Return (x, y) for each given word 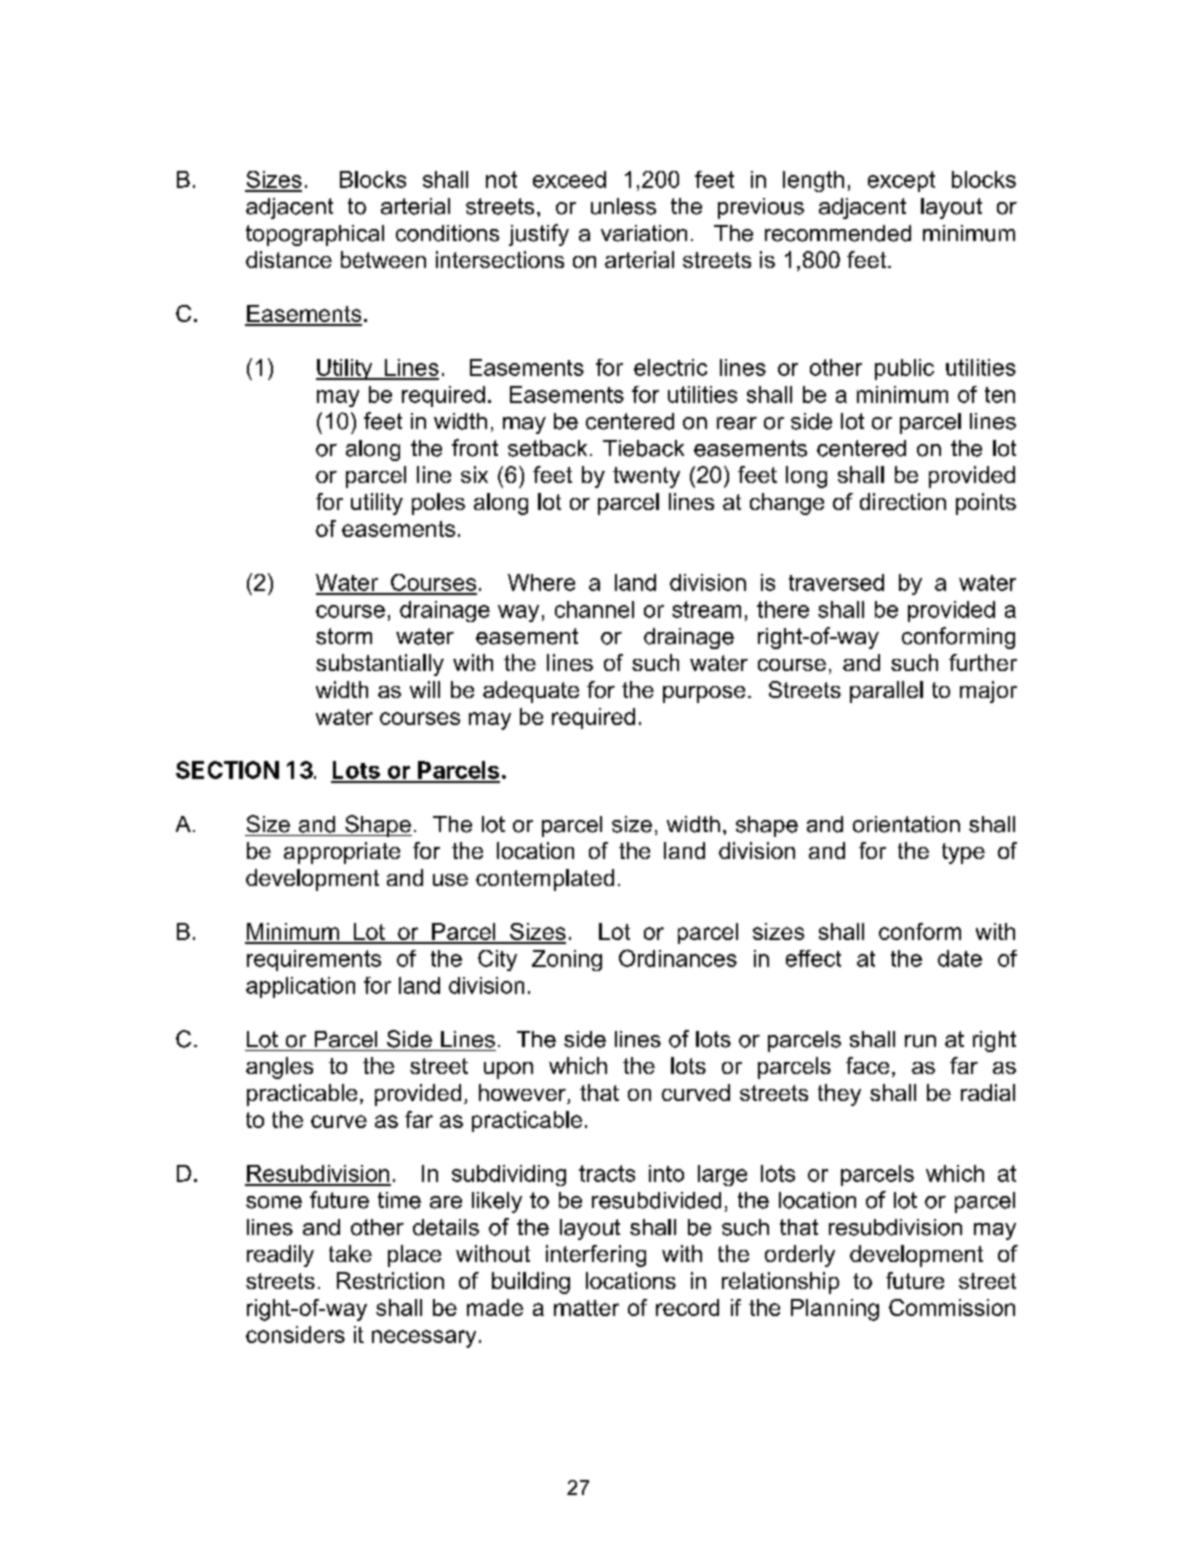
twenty (646, 477)
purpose (704, 694)
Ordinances (678, 958)
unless (623, 206)
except (901, 181)
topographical (315, 235)
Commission (952, 1307)
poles (438, 504)
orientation (906, 824)
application (300, 987)
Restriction (390, 1280)
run (920, 1041)
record (687, 1307)
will (425, 689)
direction (903, 501)
